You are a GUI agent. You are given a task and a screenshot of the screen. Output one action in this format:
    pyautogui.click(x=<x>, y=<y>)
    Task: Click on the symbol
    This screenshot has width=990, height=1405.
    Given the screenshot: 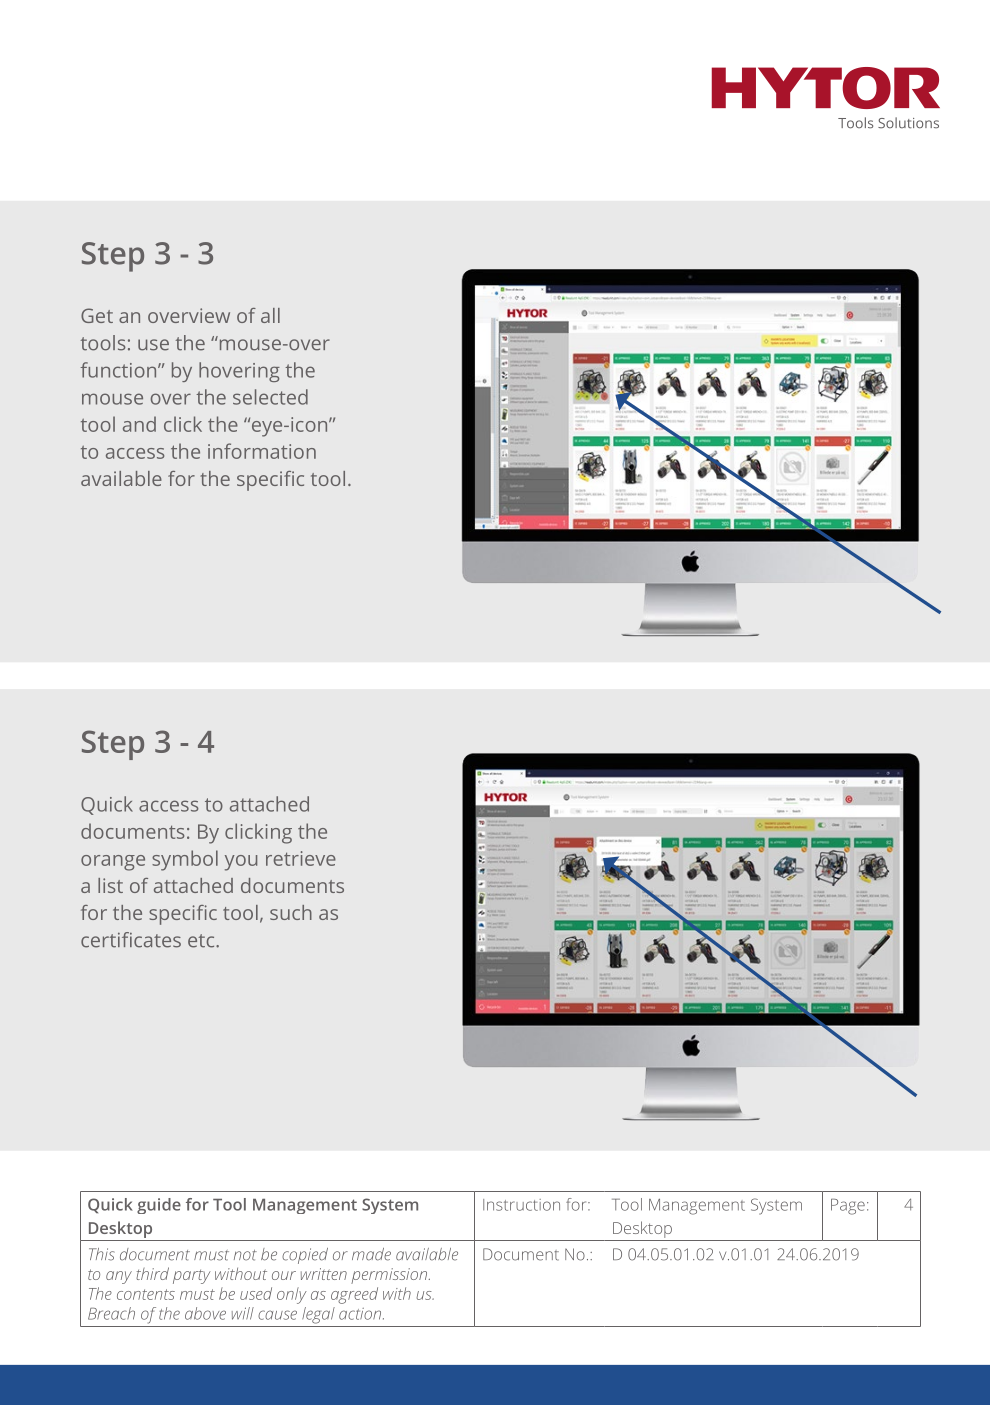 What is the action you would take?
    pyautogui.click(x=185, y=860)
